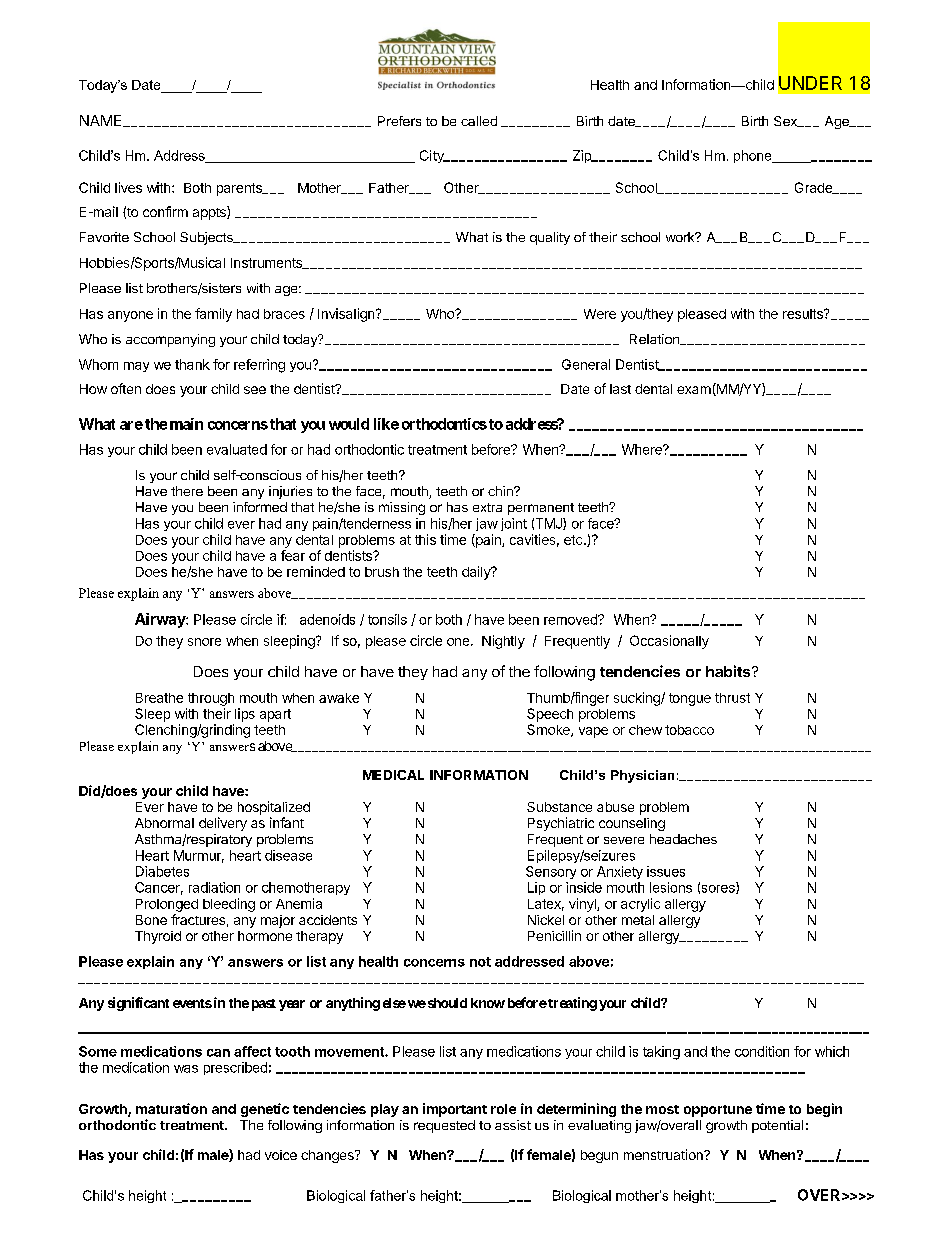 Image resolution: width=952 pixels, height=1233 pixels. I want to click on Nightly, so click(503, 642).
